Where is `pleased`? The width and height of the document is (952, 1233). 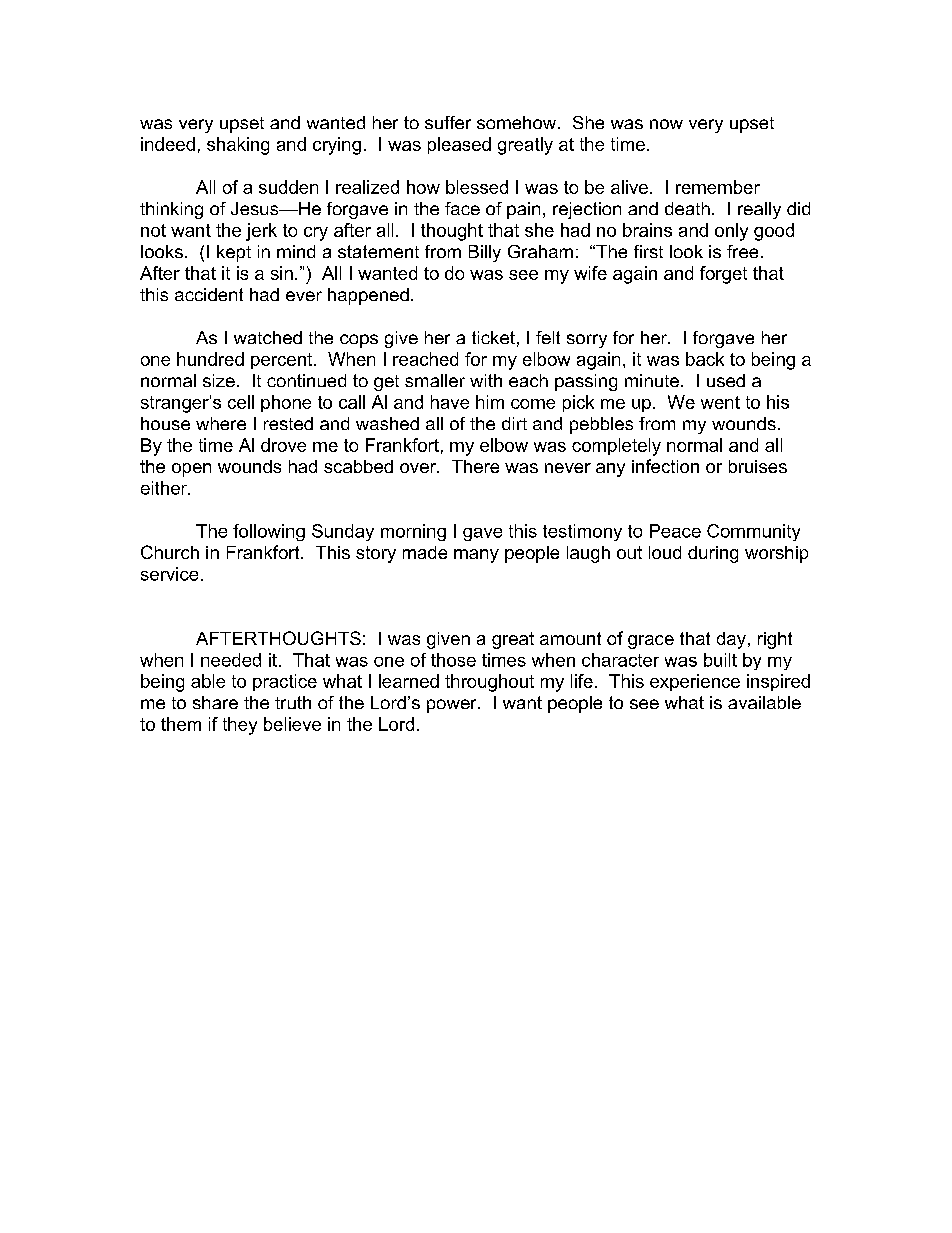 pleased is located at coordinates (459, 145).
